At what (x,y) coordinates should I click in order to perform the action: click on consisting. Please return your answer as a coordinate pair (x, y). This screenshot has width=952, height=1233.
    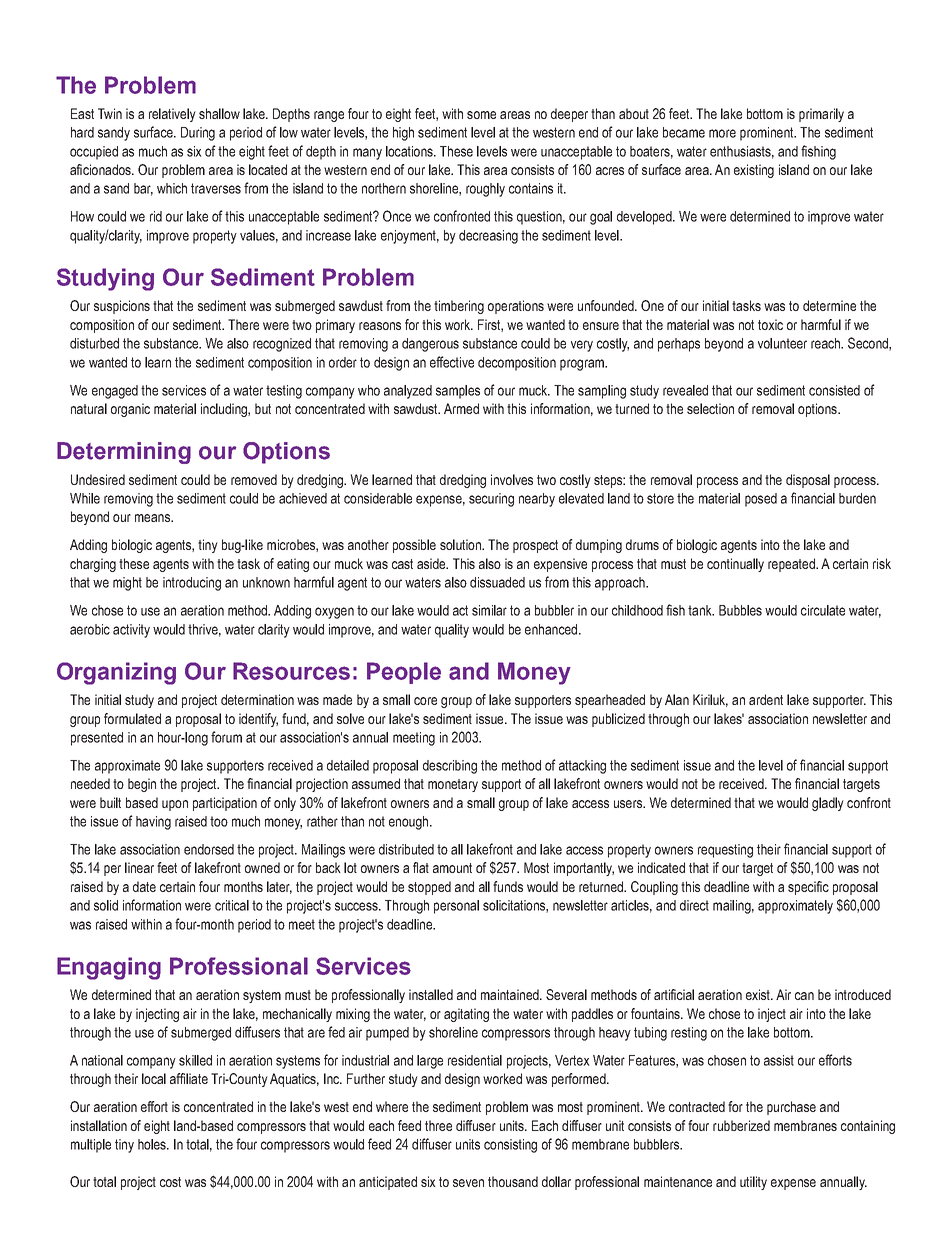
    Looking at the image, I should click on (510, 1146).
